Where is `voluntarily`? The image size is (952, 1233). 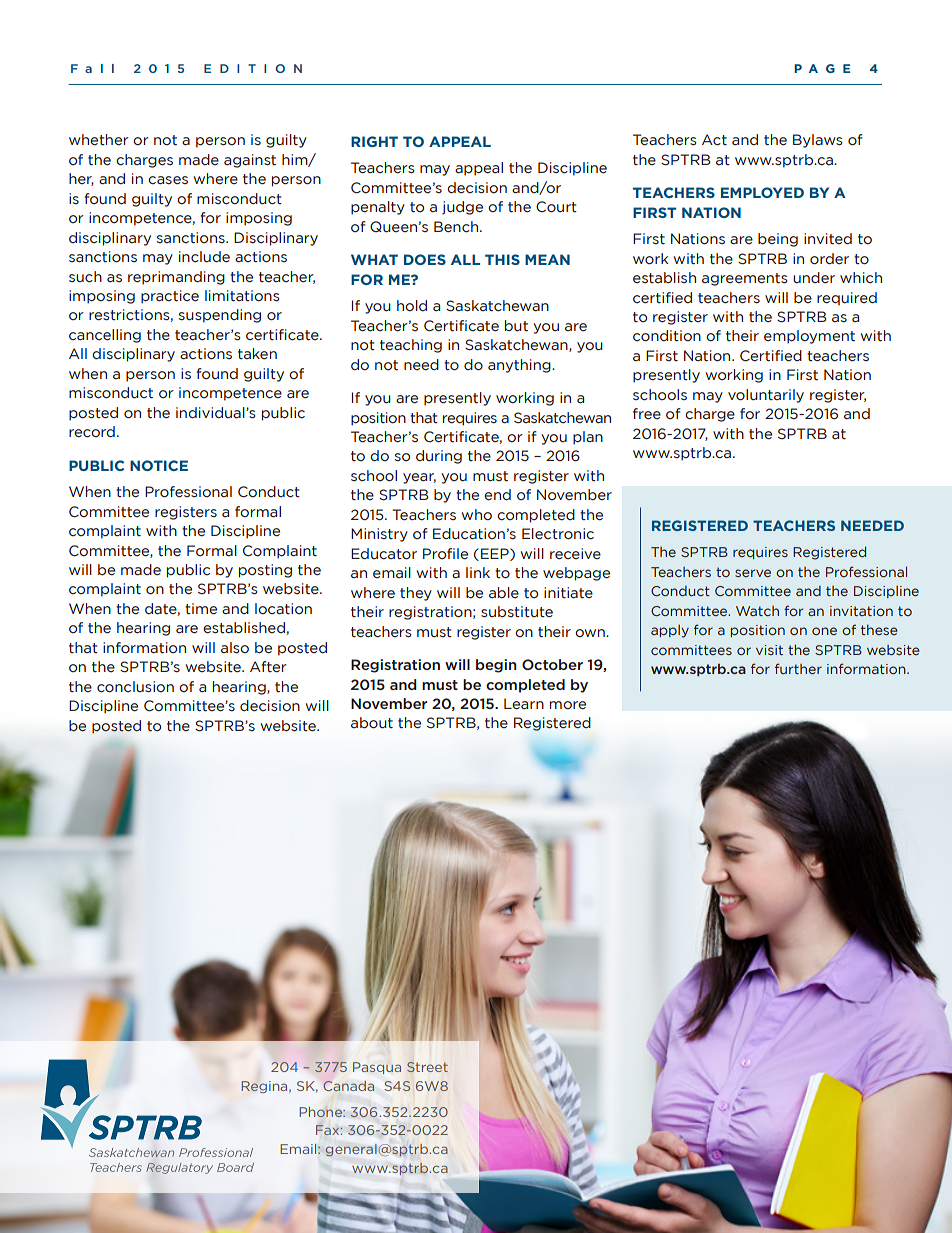
voluntarily is located at coordinates (766, 396).
